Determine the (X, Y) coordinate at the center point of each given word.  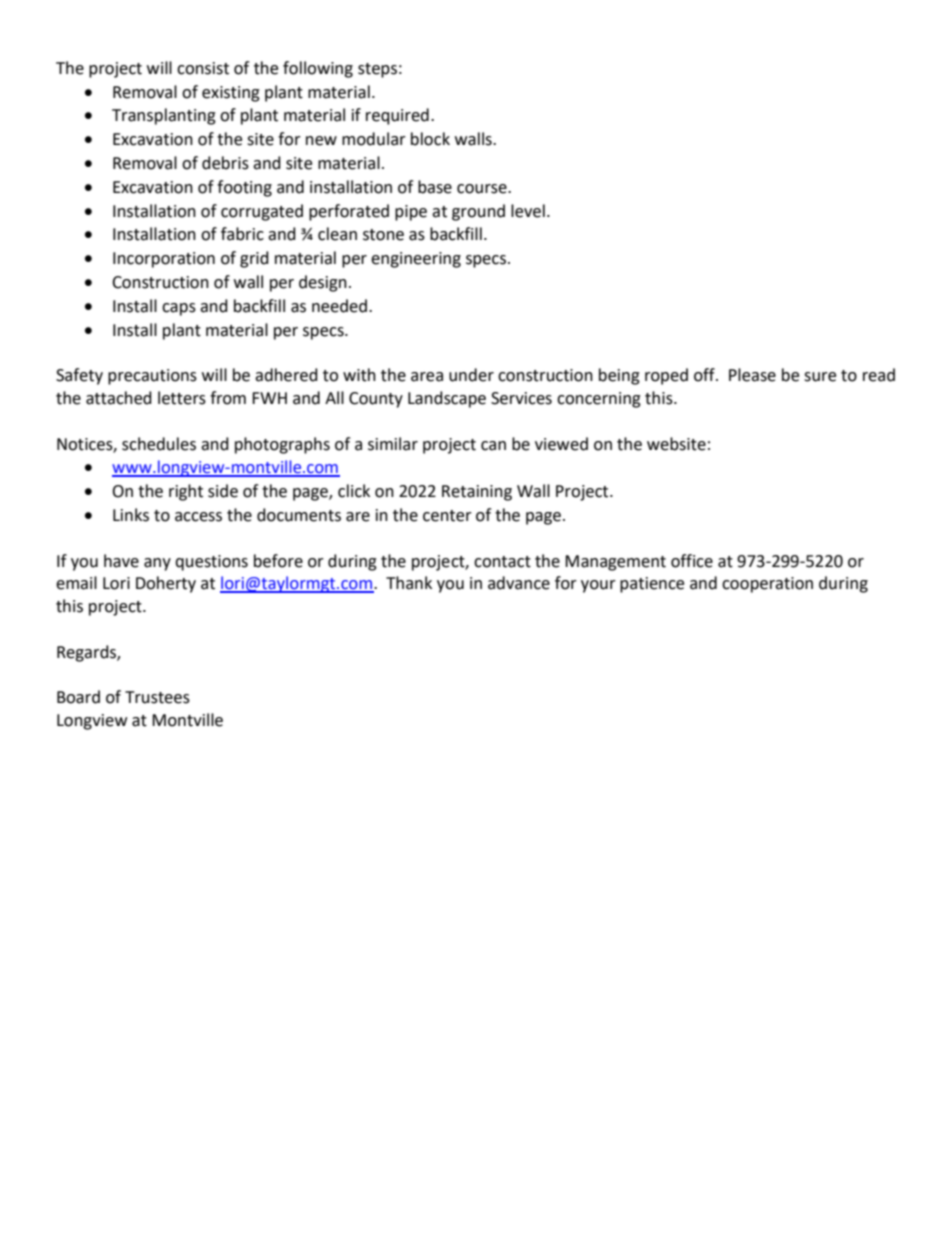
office (692, 561)
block (430, 139)
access (198, 517)
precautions (152, 377)
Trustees (157, 697)
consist (203, 68)
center (447, 516)
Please (752, 375)
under (471, 375)
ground (478, 212)
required (397, 116)
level (528, 211)
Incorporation (164, 260)
